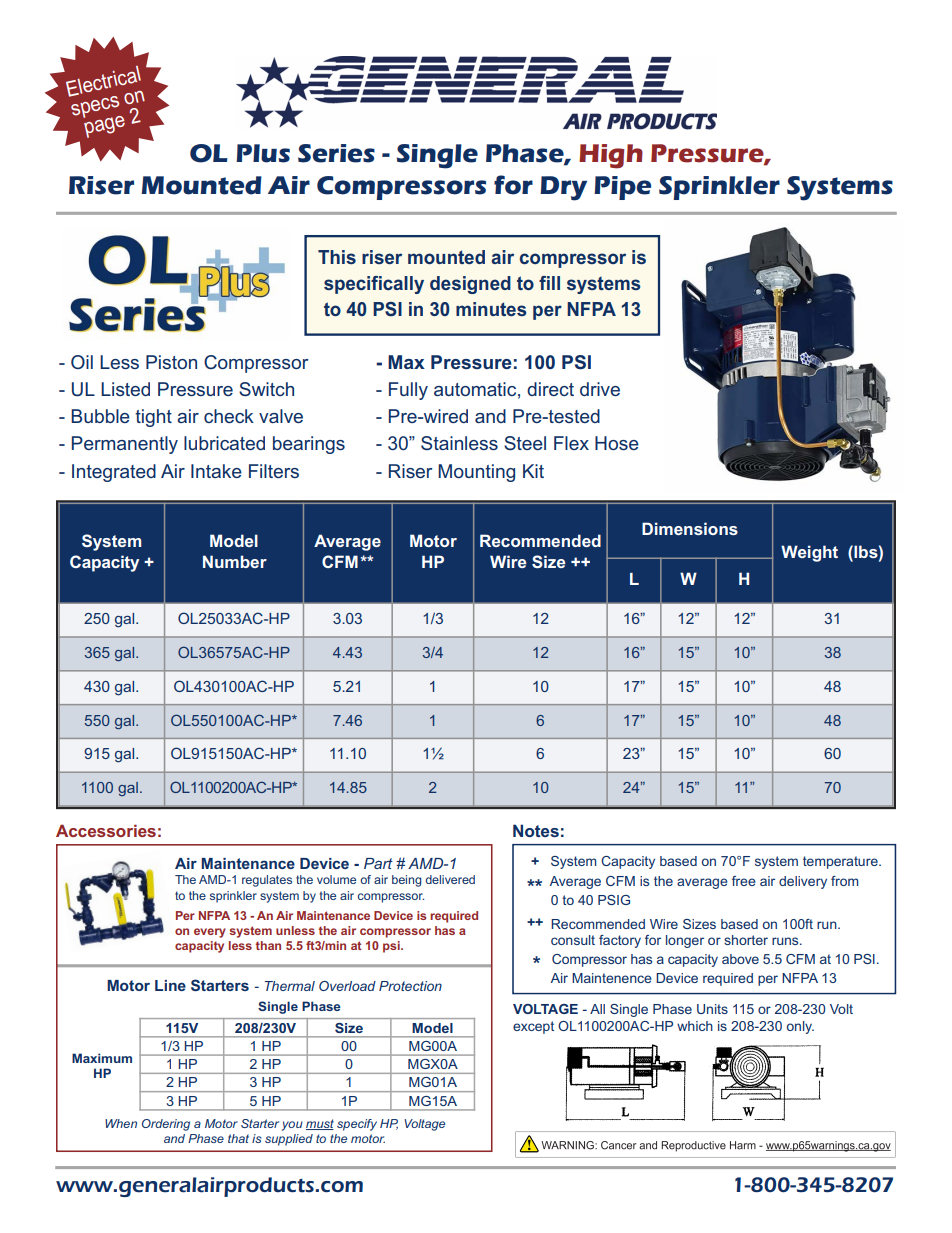  I want to click on Ordering, so click(166, 1125).
